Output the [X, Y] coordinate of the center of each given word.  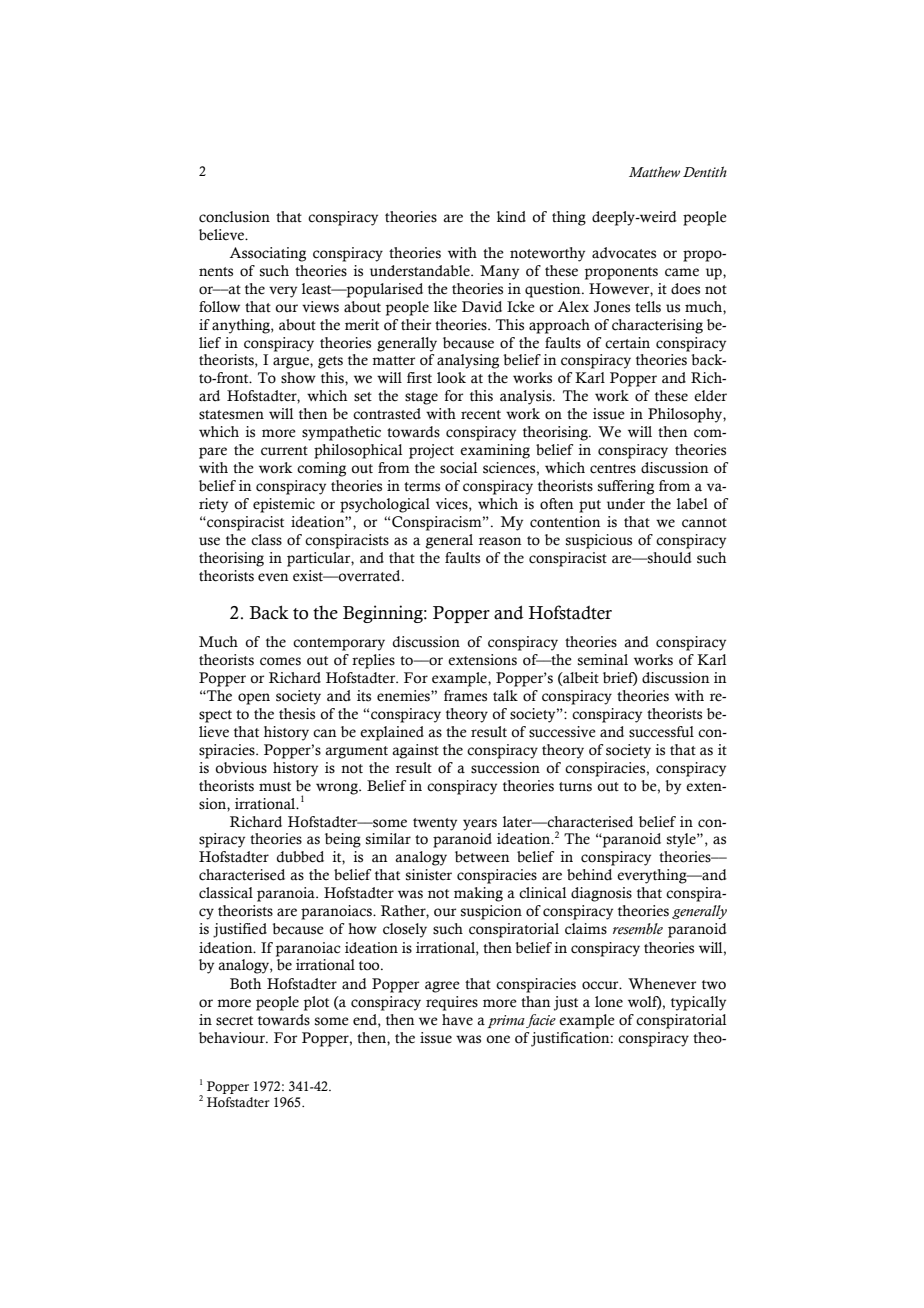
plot [316, 1003]
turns [575, 787]
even [273, 577]
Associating [268, 254]
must [275, 787]
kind [511, 216]
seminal [603, 660]
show [298, 378]
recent [481, 415]
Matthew [654, 171]
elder [710, 395]
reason [500, 541]
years [480, 825]
